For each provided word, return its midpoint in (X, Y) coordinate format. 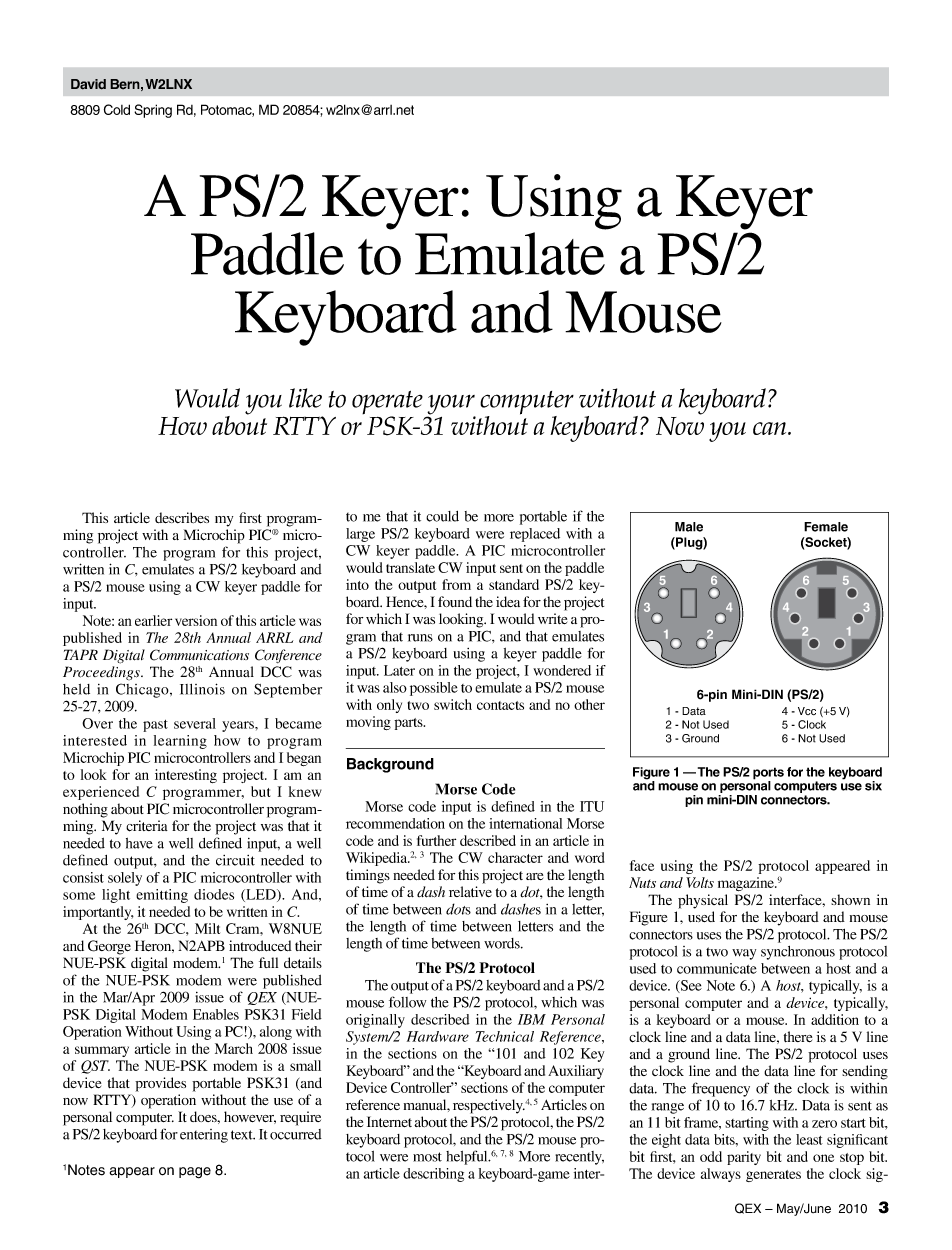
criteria (147, 826)
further (436, 840)
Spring (153, 111)
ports (768, 774)
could (442, 516)
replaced (535, 535)
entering (204, 1136)
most (427, 1157)
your (451, 405)
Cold (117, 109)
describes (182, 517)
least (809, 1139)
